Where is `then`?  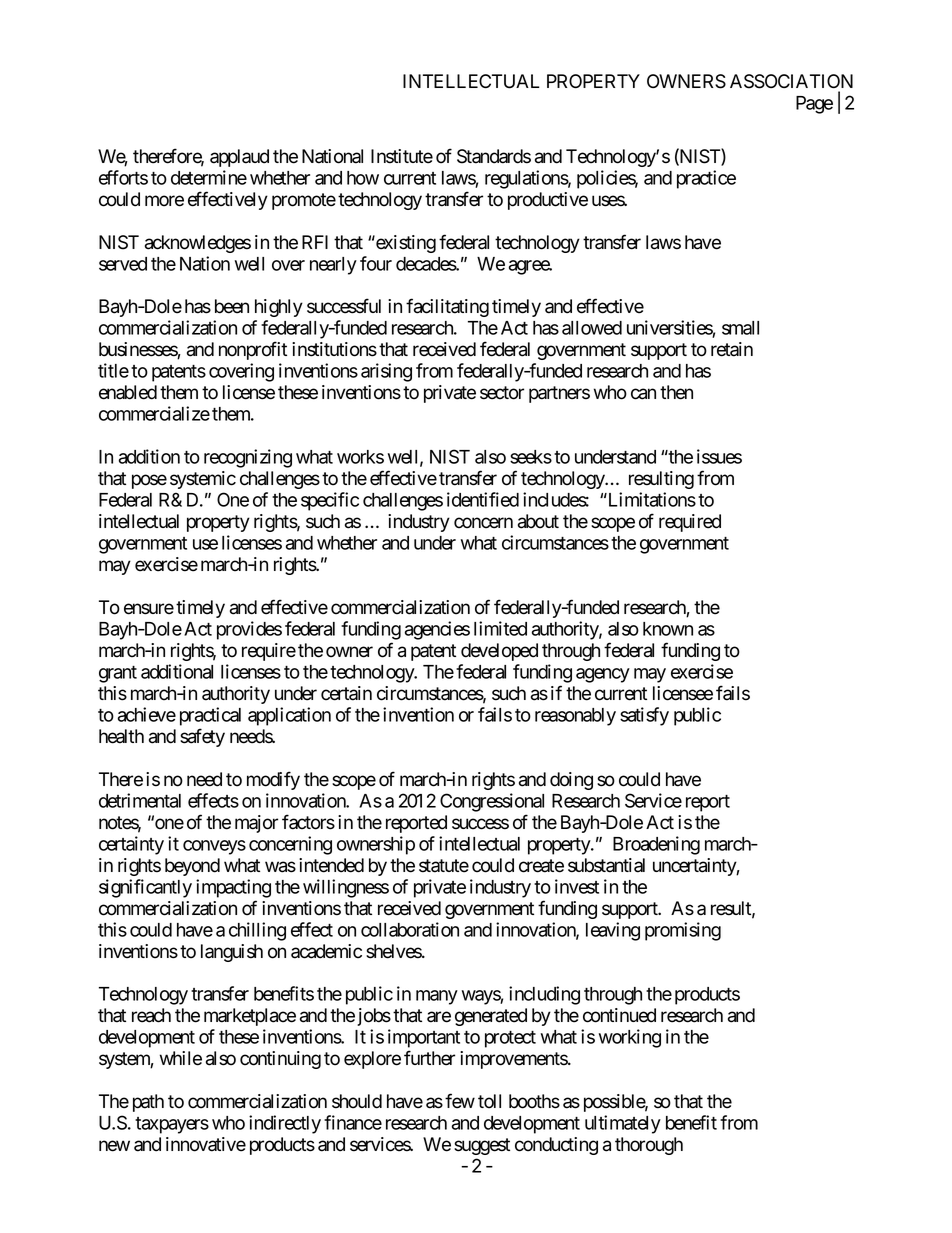
then is located at coordinates (676, 392).
